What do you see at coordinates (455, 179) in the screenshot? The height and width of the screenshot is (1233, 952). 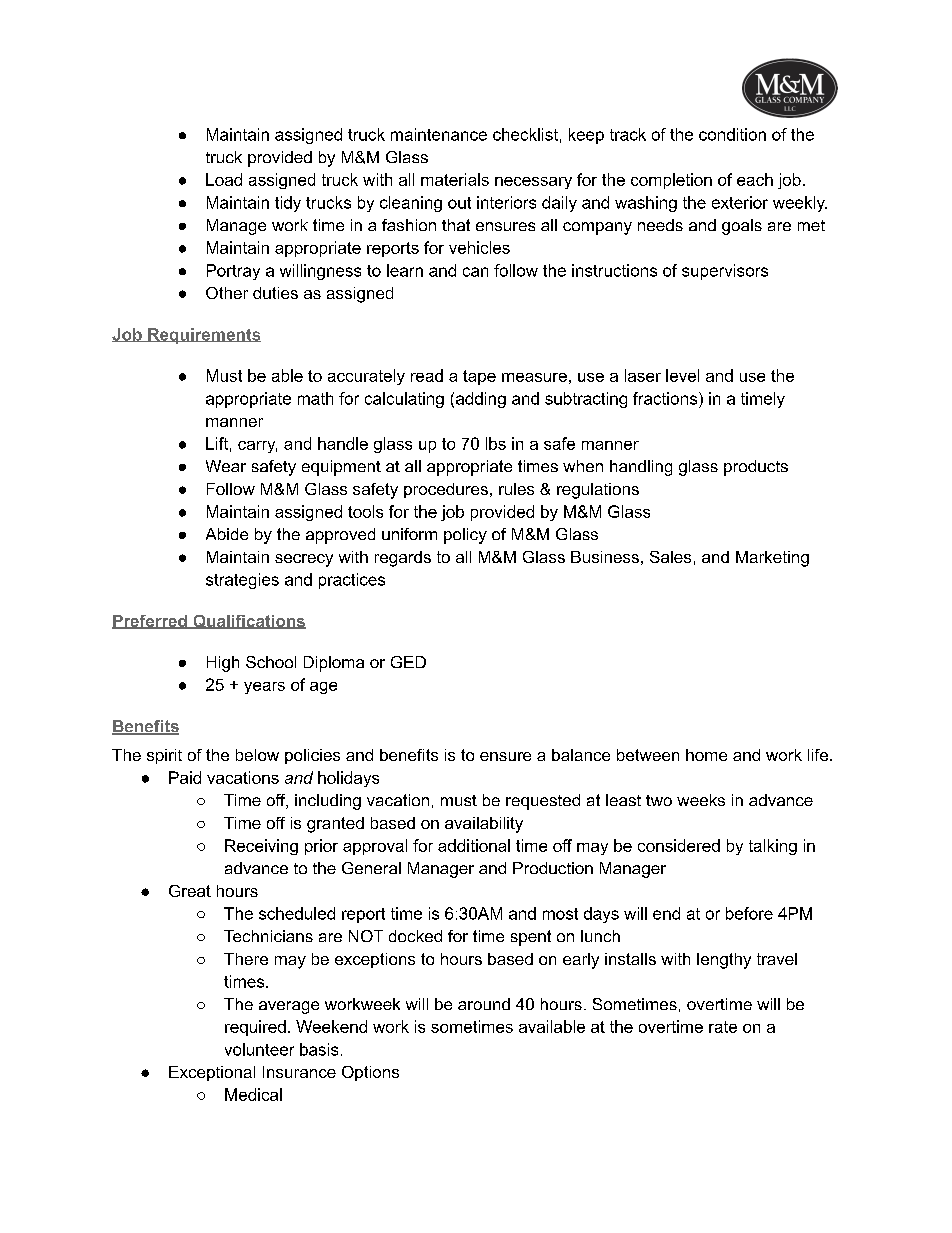 I see `materials` at bounding box center [455, 179].
